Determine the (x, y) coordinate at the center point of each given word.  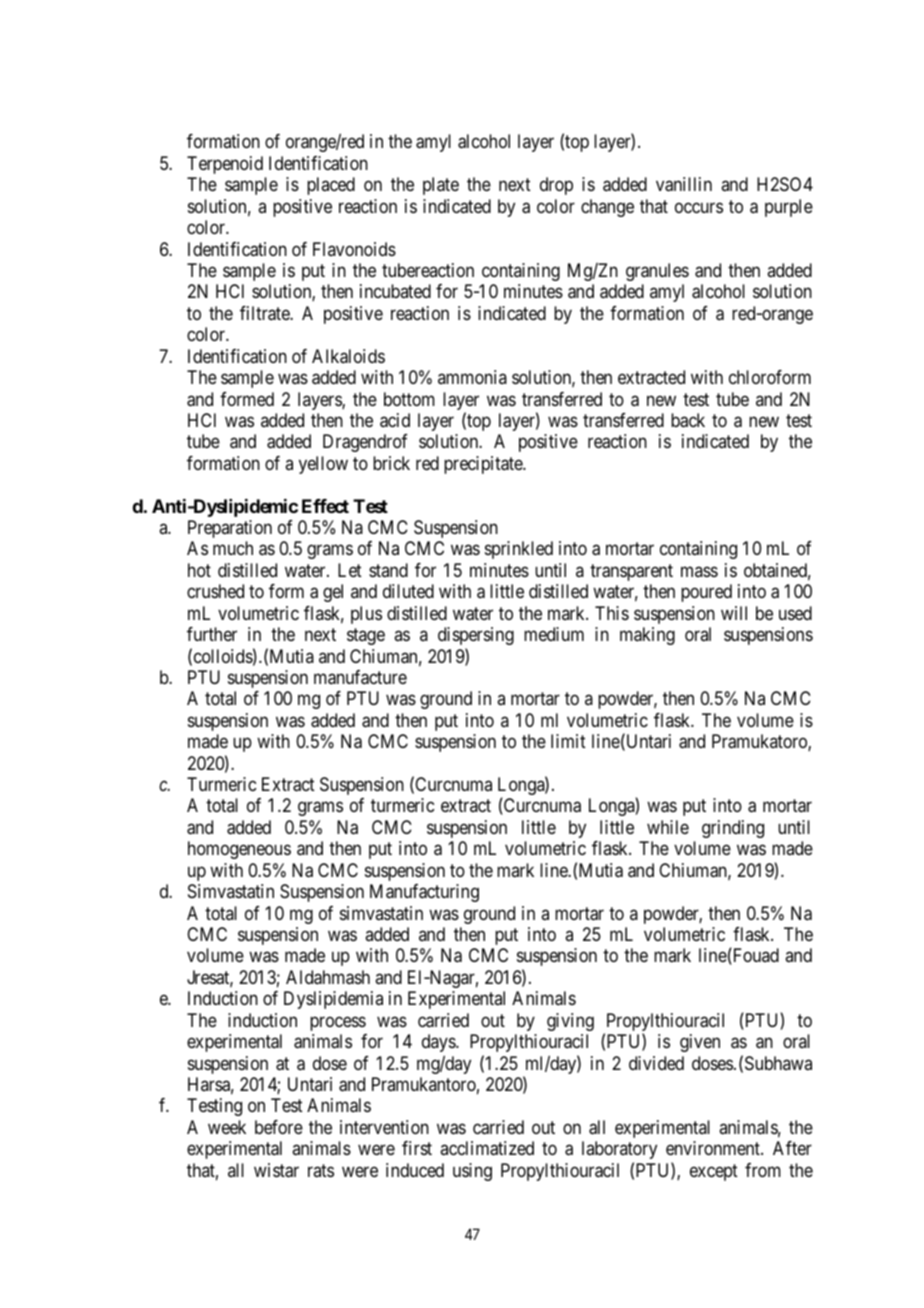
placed (331, 186)
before (279, 1127)
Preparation (230, 529)
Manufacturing (424, 893)
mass (699, 571)
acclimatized (487, 1148)
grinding (733, 829)
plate (441, 186)
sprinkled (519, 550)
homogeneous (239, 850)
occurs (699, 207)
